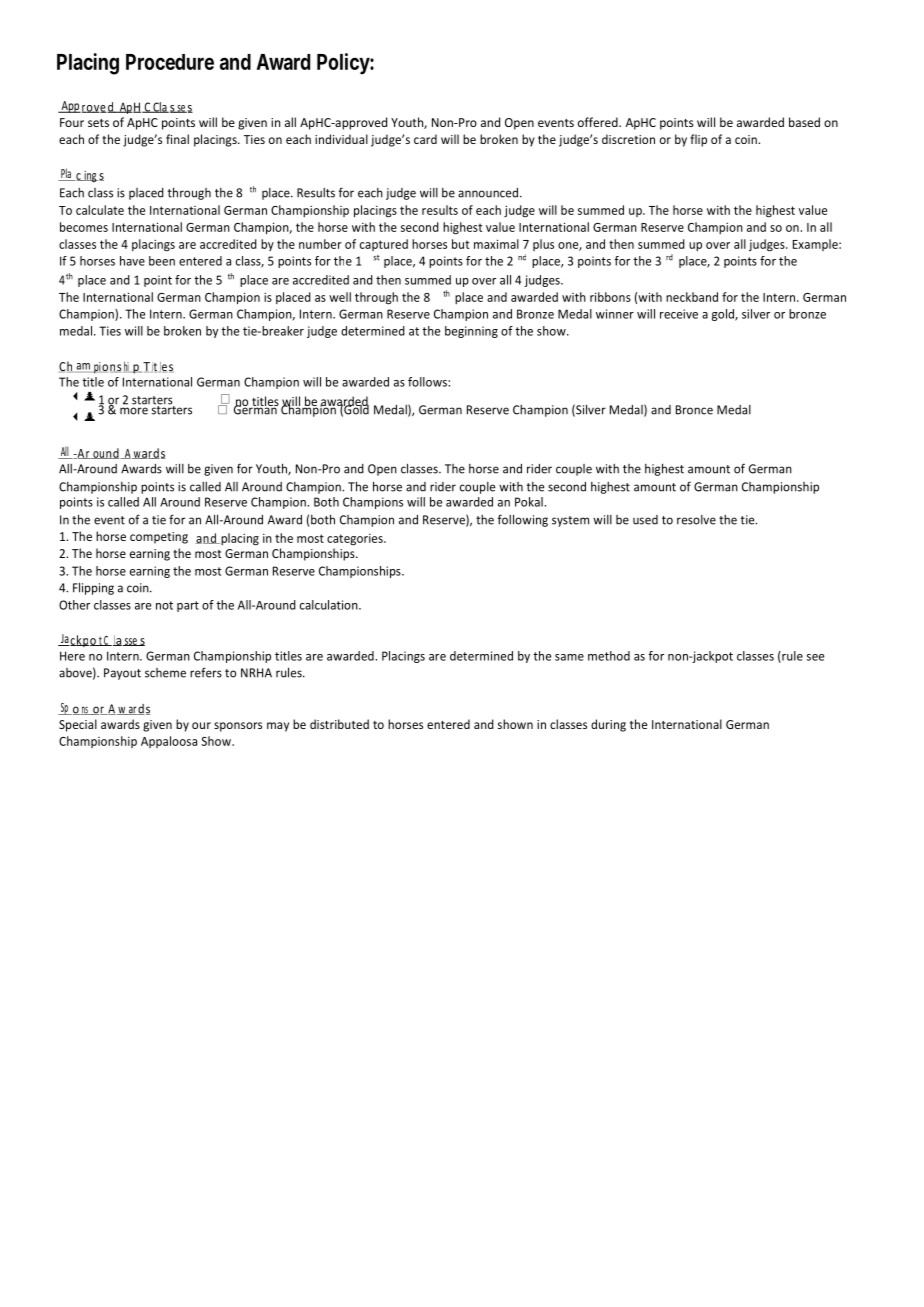  What do you see at coordinates (608, 725) in the screenshot?
I see `during` at bounding box center [608, 725].
